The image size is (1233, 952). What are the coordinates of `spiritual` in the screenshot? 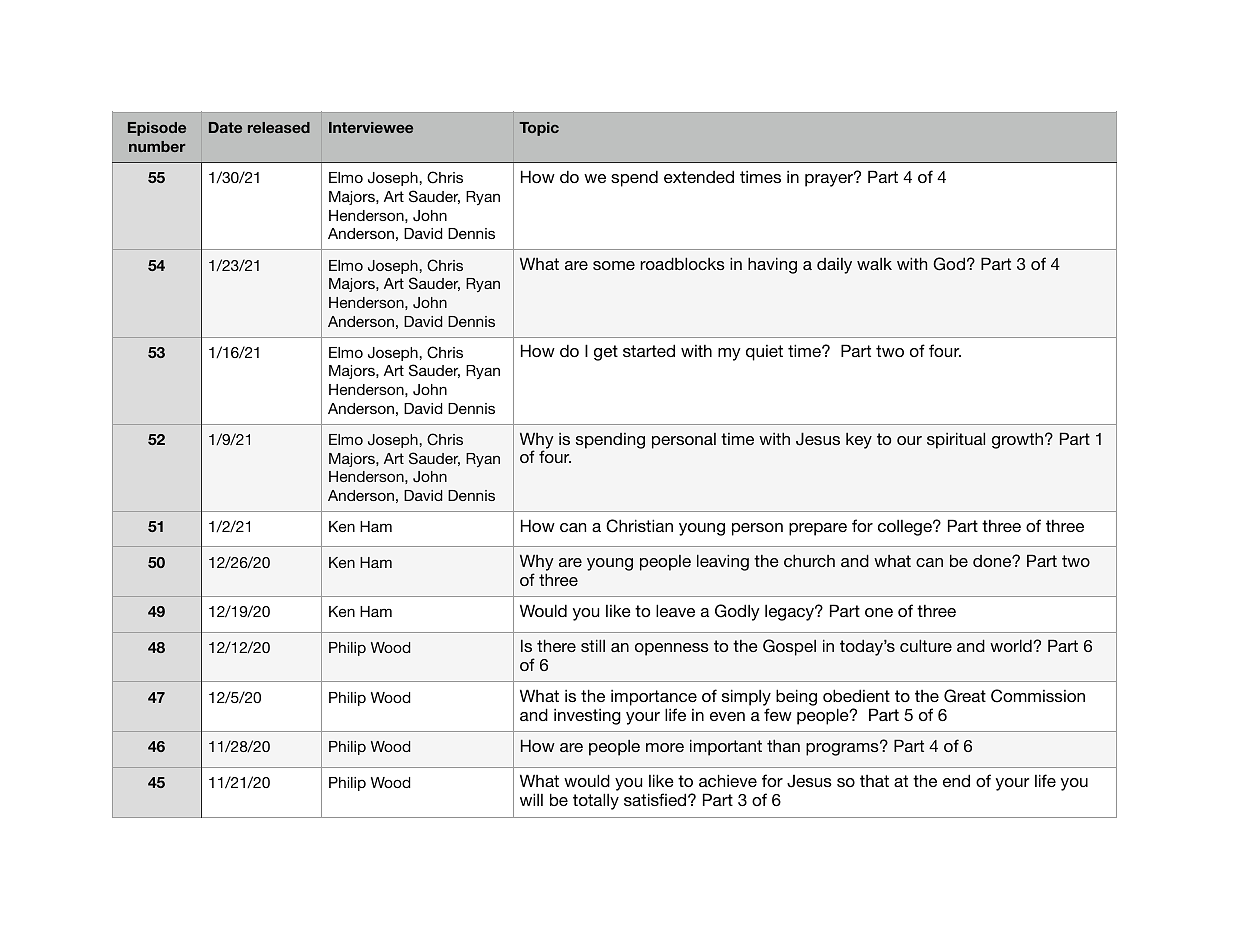 It's located at (956, 440).
